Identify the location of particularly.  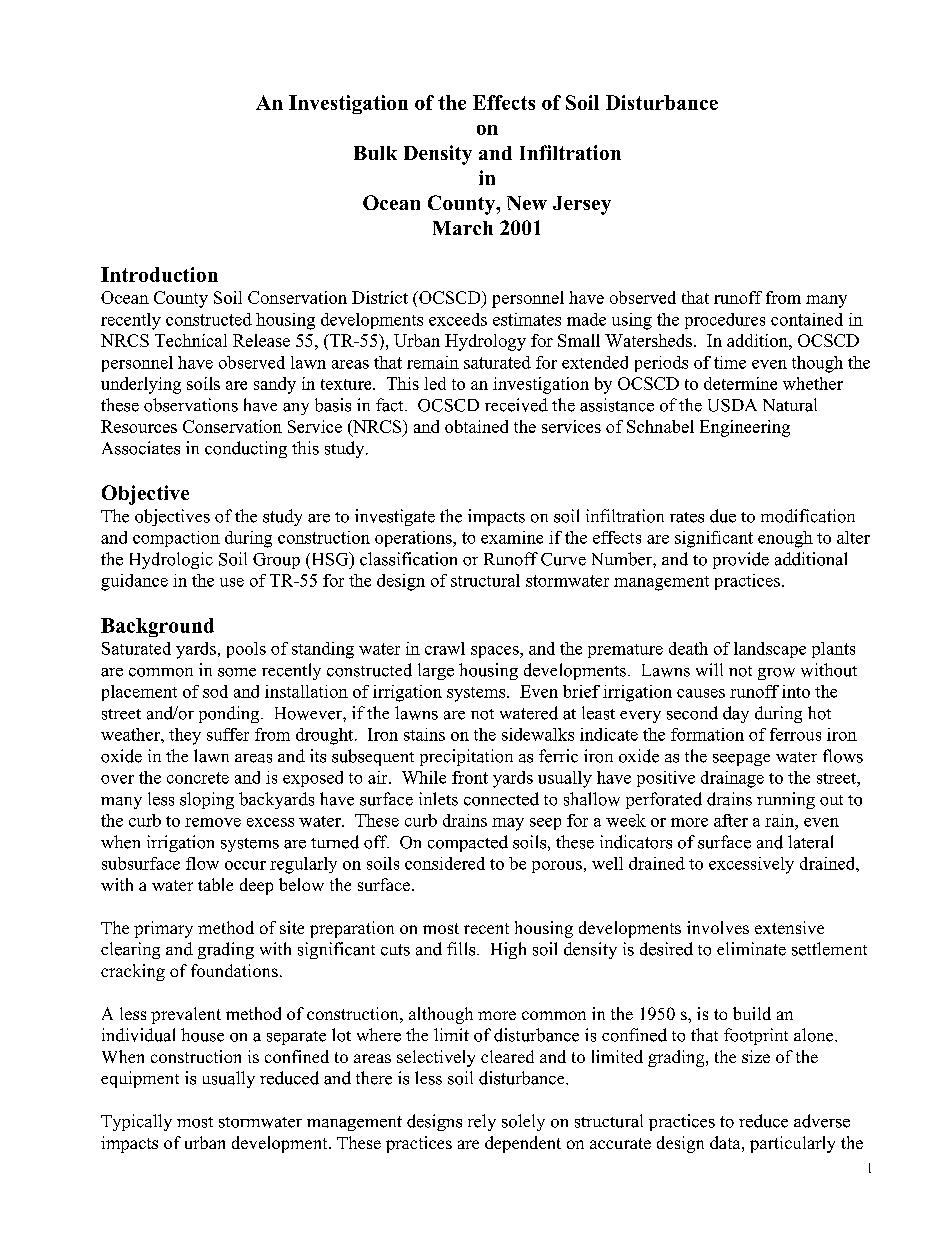
(792, 1144).
